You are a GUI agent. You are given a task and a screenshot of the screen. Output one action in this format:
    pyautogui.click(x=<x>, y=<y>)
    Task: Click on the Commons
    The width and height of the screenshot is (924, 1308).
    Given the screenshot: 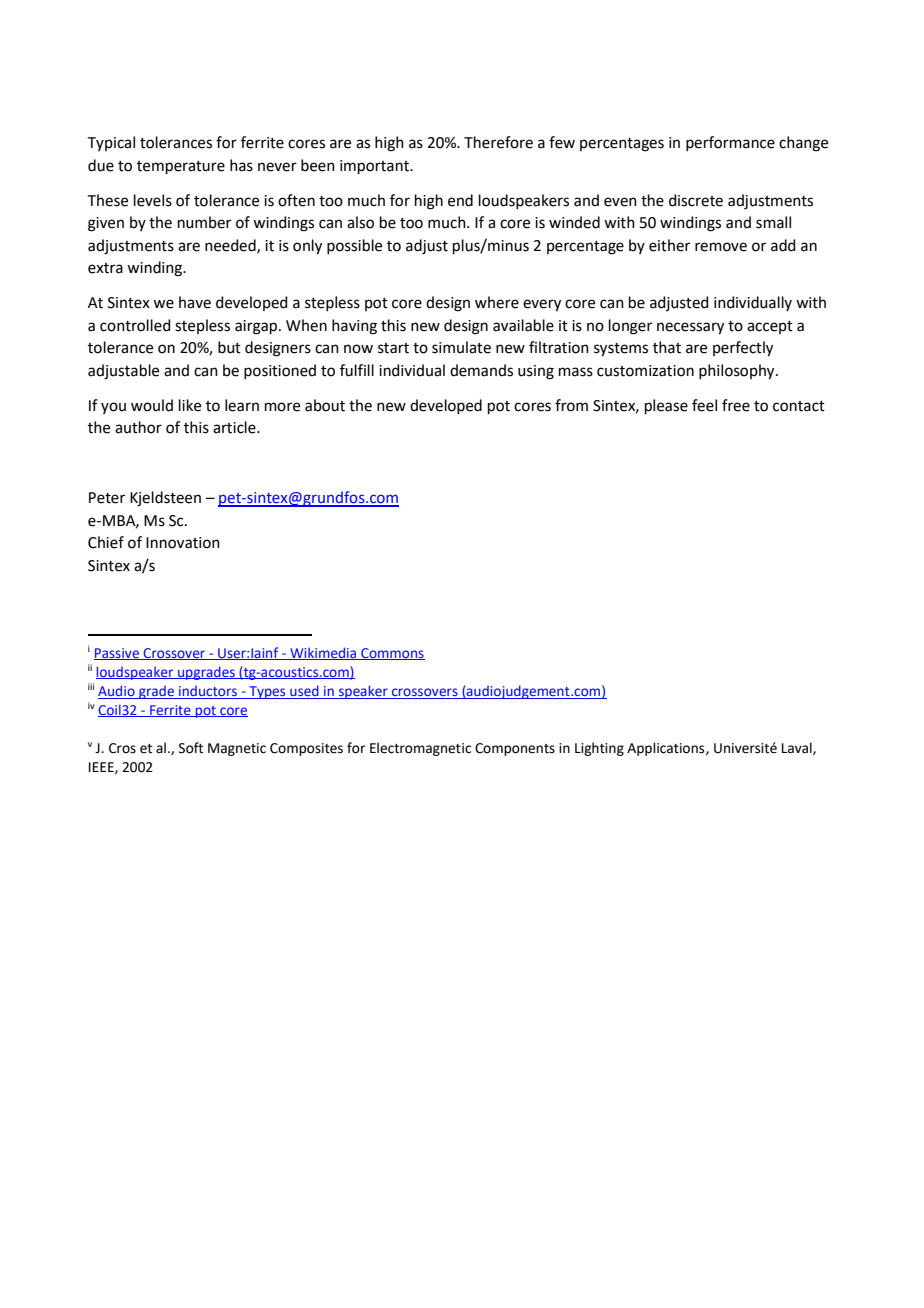 What is the action you would take?
    pyautogui.click(x=392, y=654)
